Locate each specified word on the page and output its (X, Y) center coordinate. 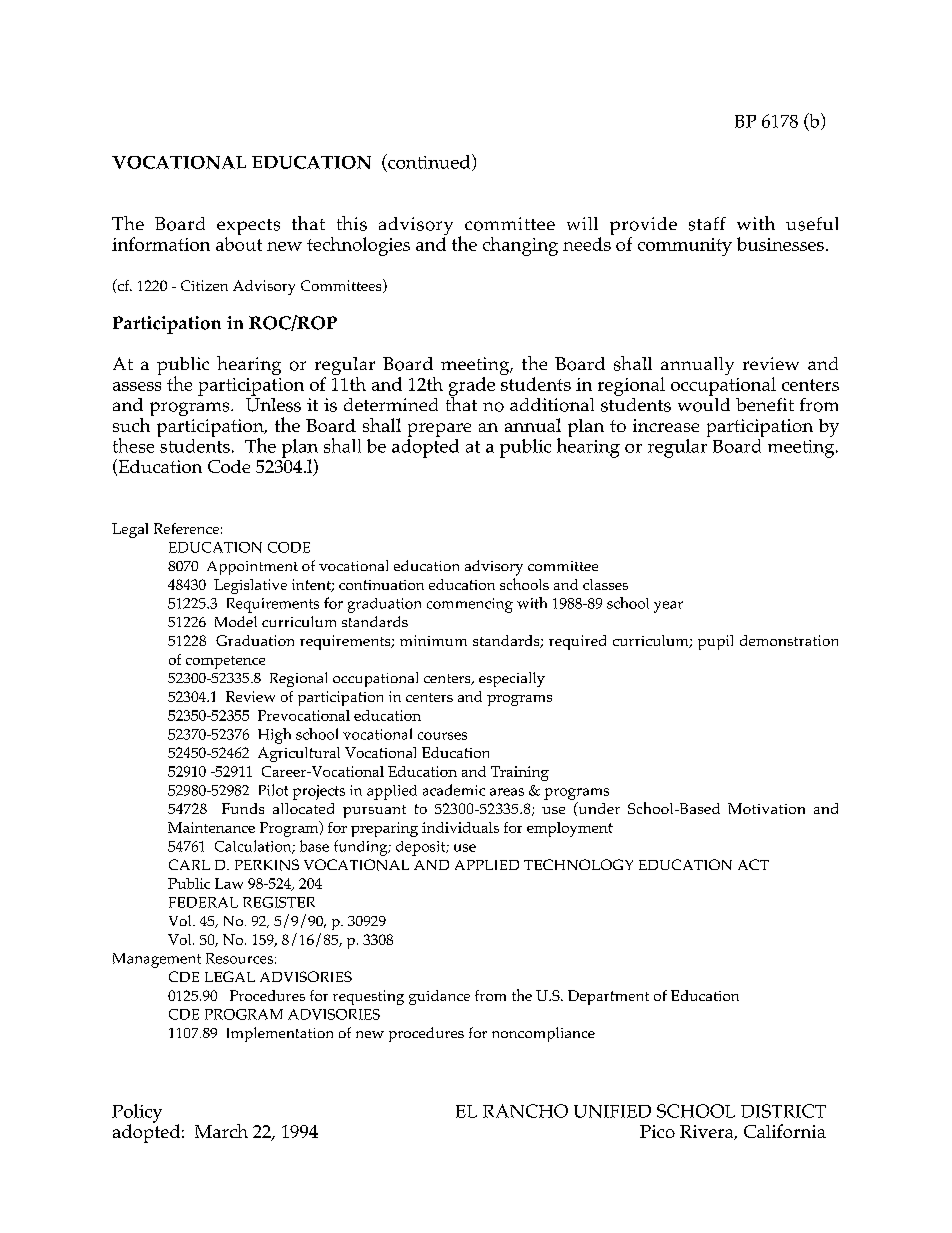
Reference (186, 528)
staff (707, 224)
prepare (439, 430)
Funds (243, 808)
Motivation (766, 808)
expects (248, 228)
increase (666, 425)
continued (429, 162)
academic (454, 790)
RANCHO (525, 1111)
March (221, 1131)
